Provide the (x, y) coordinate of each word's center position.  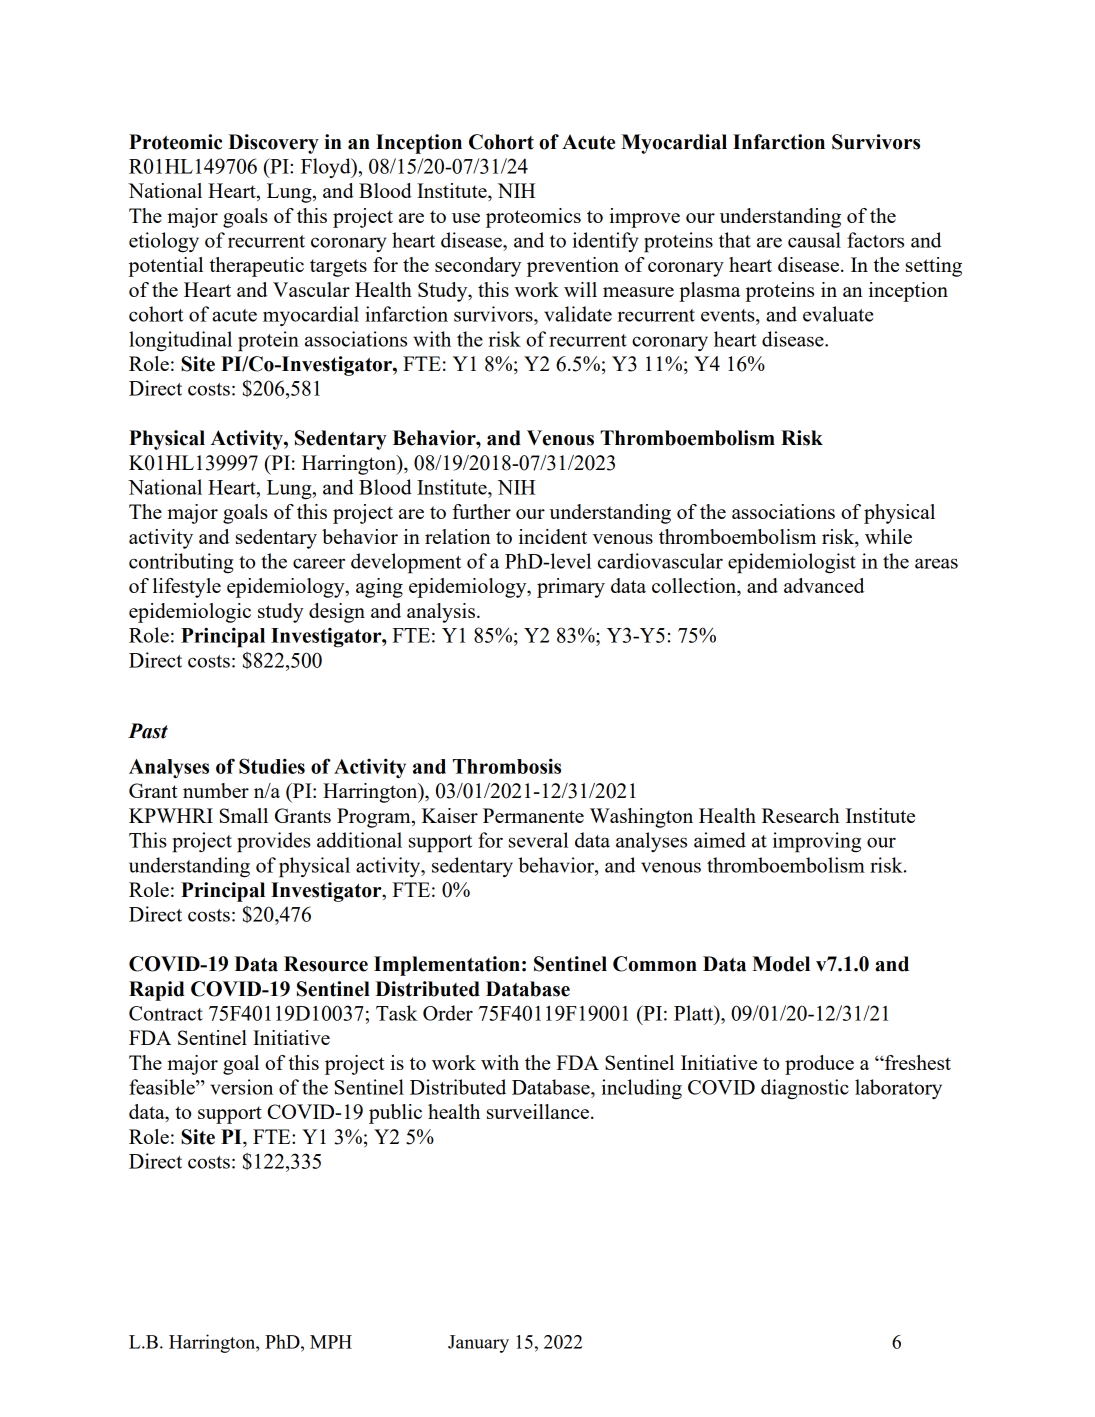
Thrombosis (507, 766)
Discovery (273, 144)
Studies (272, 766)
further (481, 511)
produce (819, 1065)
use (466, 218)
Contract (166, 1013)
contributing (181, 563)
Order (448, 1013)
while (888, 536)
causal (814, 240)
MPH (331, 1342)
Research (800, 815)
